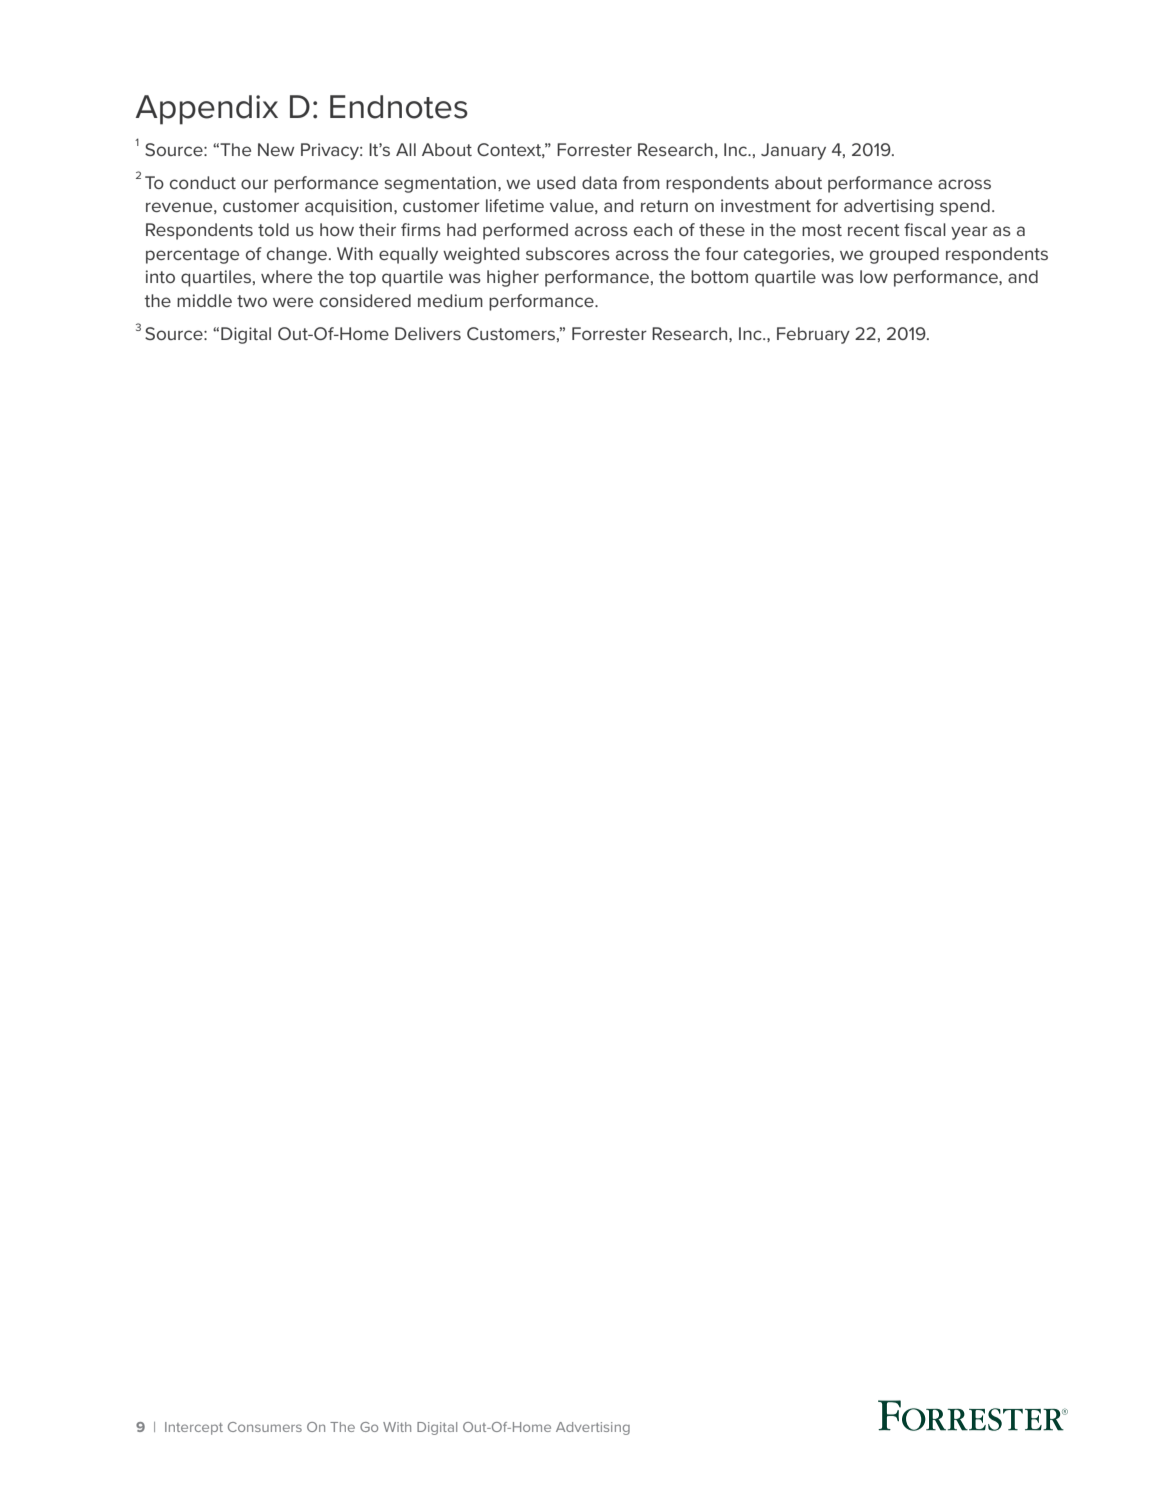 This screenshot has height=1499, width=1158. What do you see at coordinates (276, 149) in the screenshot?
I see `New` at bounding box center [276, 149].
